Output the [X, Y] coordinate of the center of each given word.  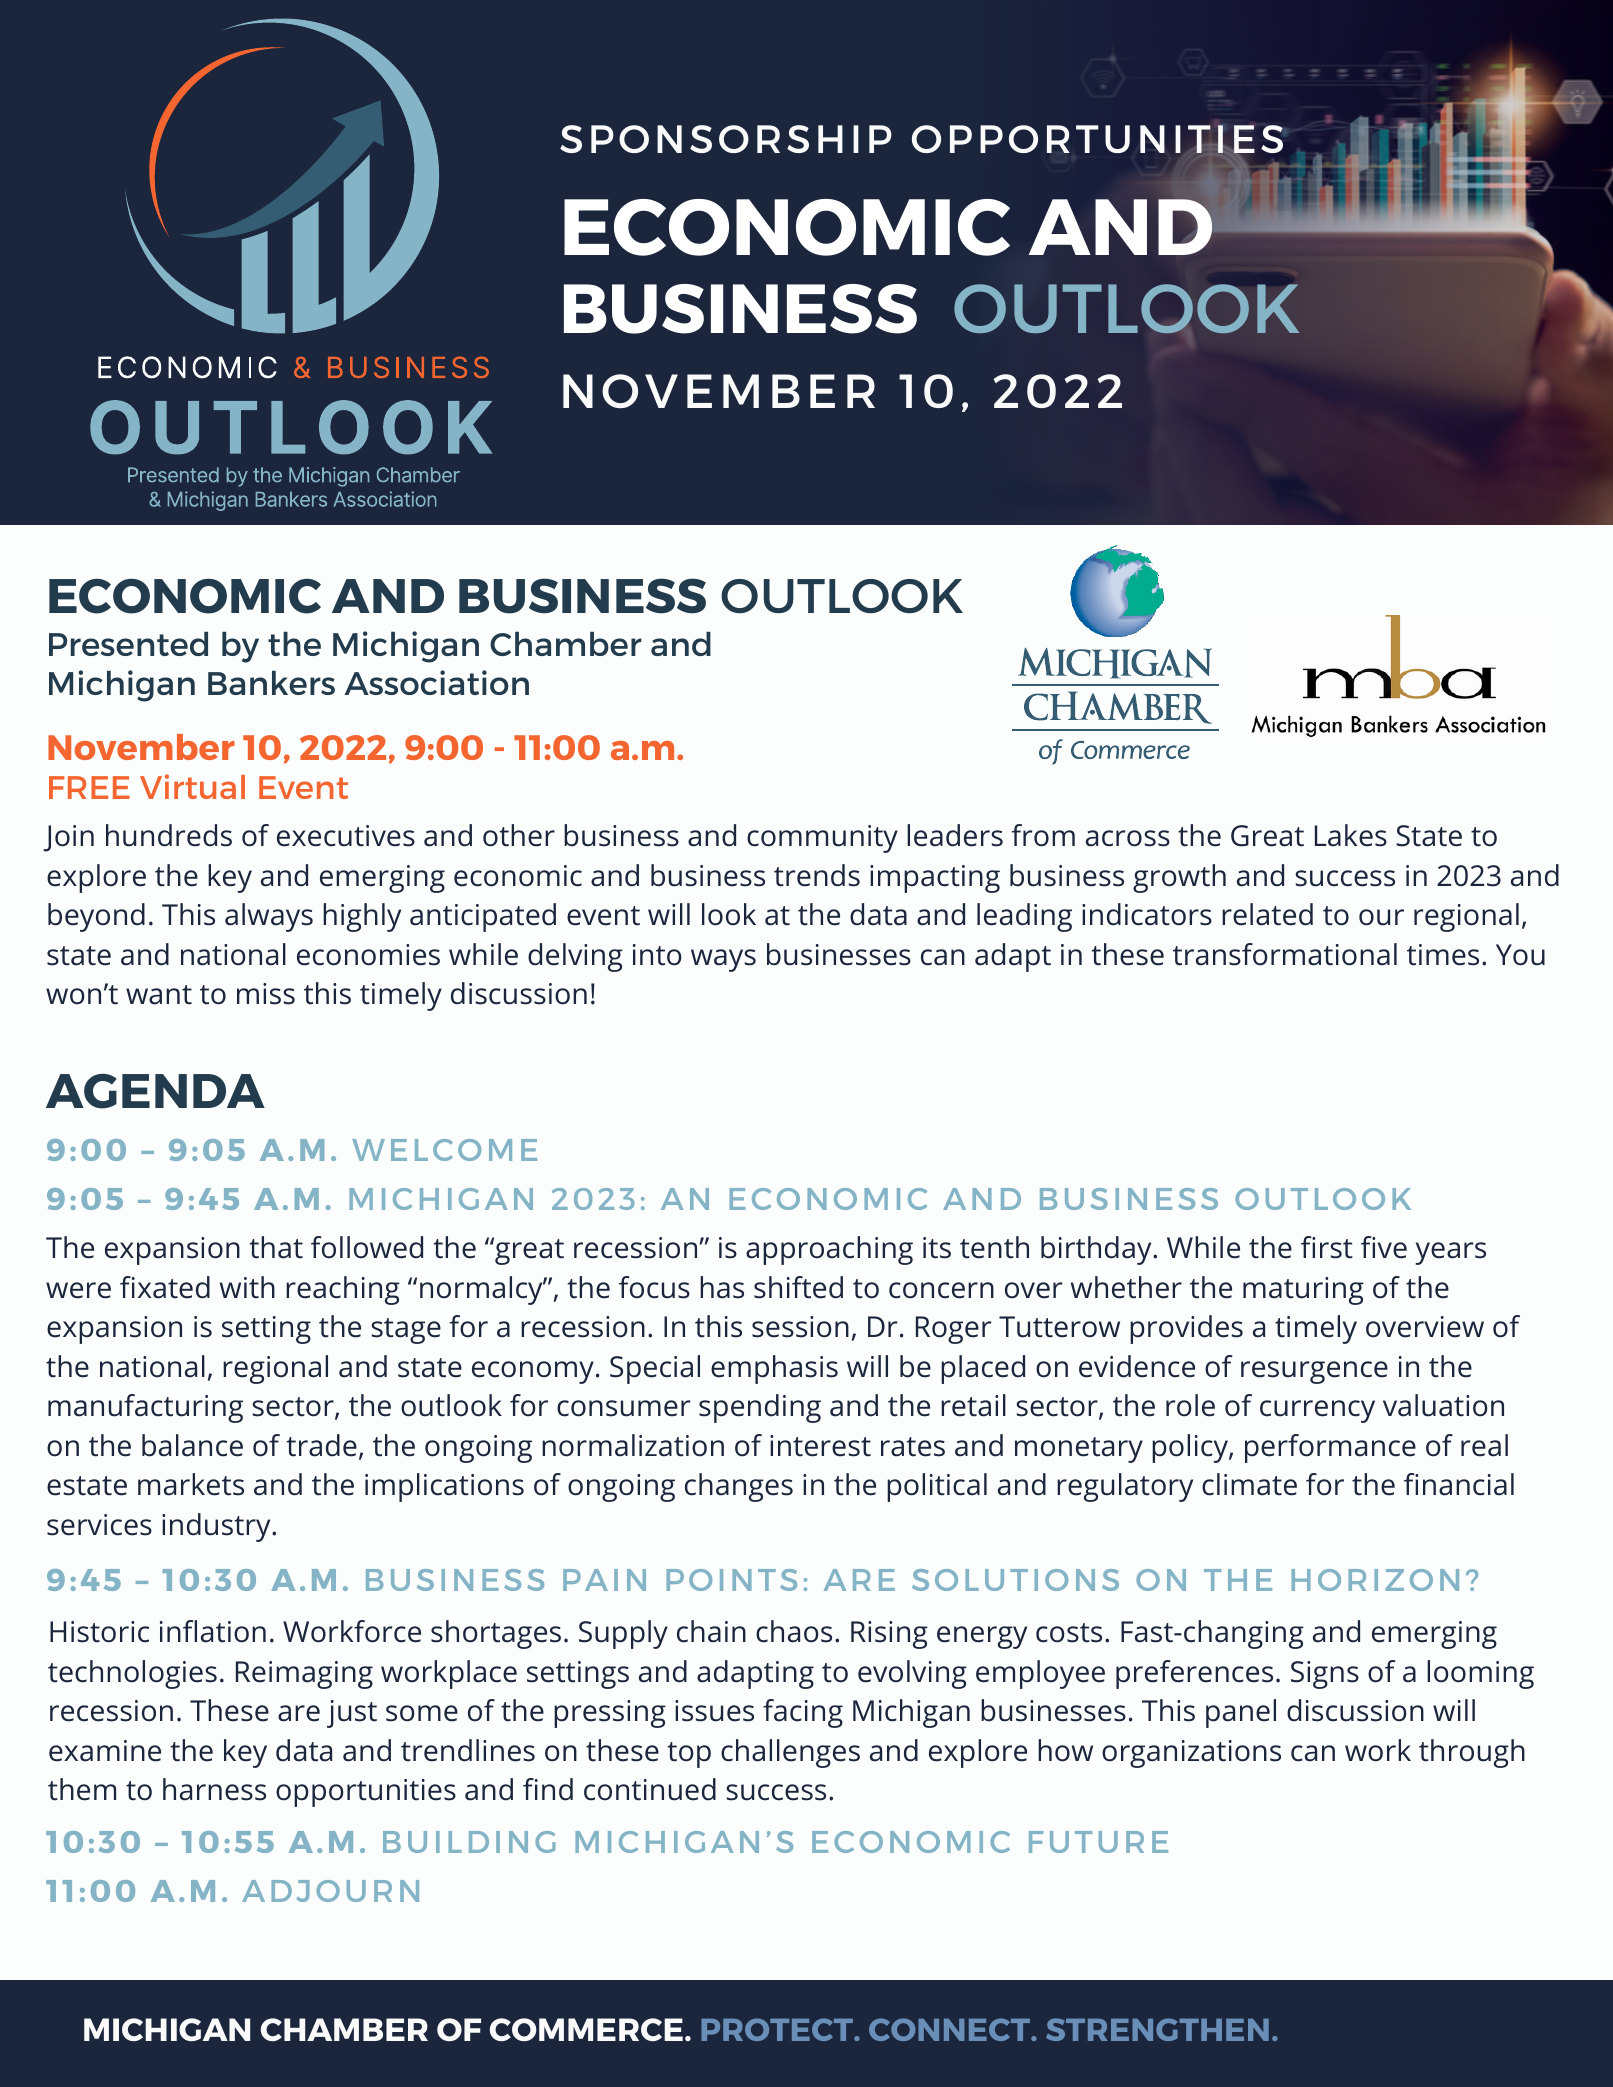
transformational [1285, 954]
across [1128, 838]
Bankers [271, 683]
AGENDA [155, 1091]
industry [217, 1527]
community [822, 839]
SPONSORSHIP [726, 139]
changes [739, 1487]
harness [214, 1789]
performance [1330, 1448]
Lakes [1351, 835]
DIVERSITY [282, 185]
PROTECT [778, 2029]
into [657, 955]
